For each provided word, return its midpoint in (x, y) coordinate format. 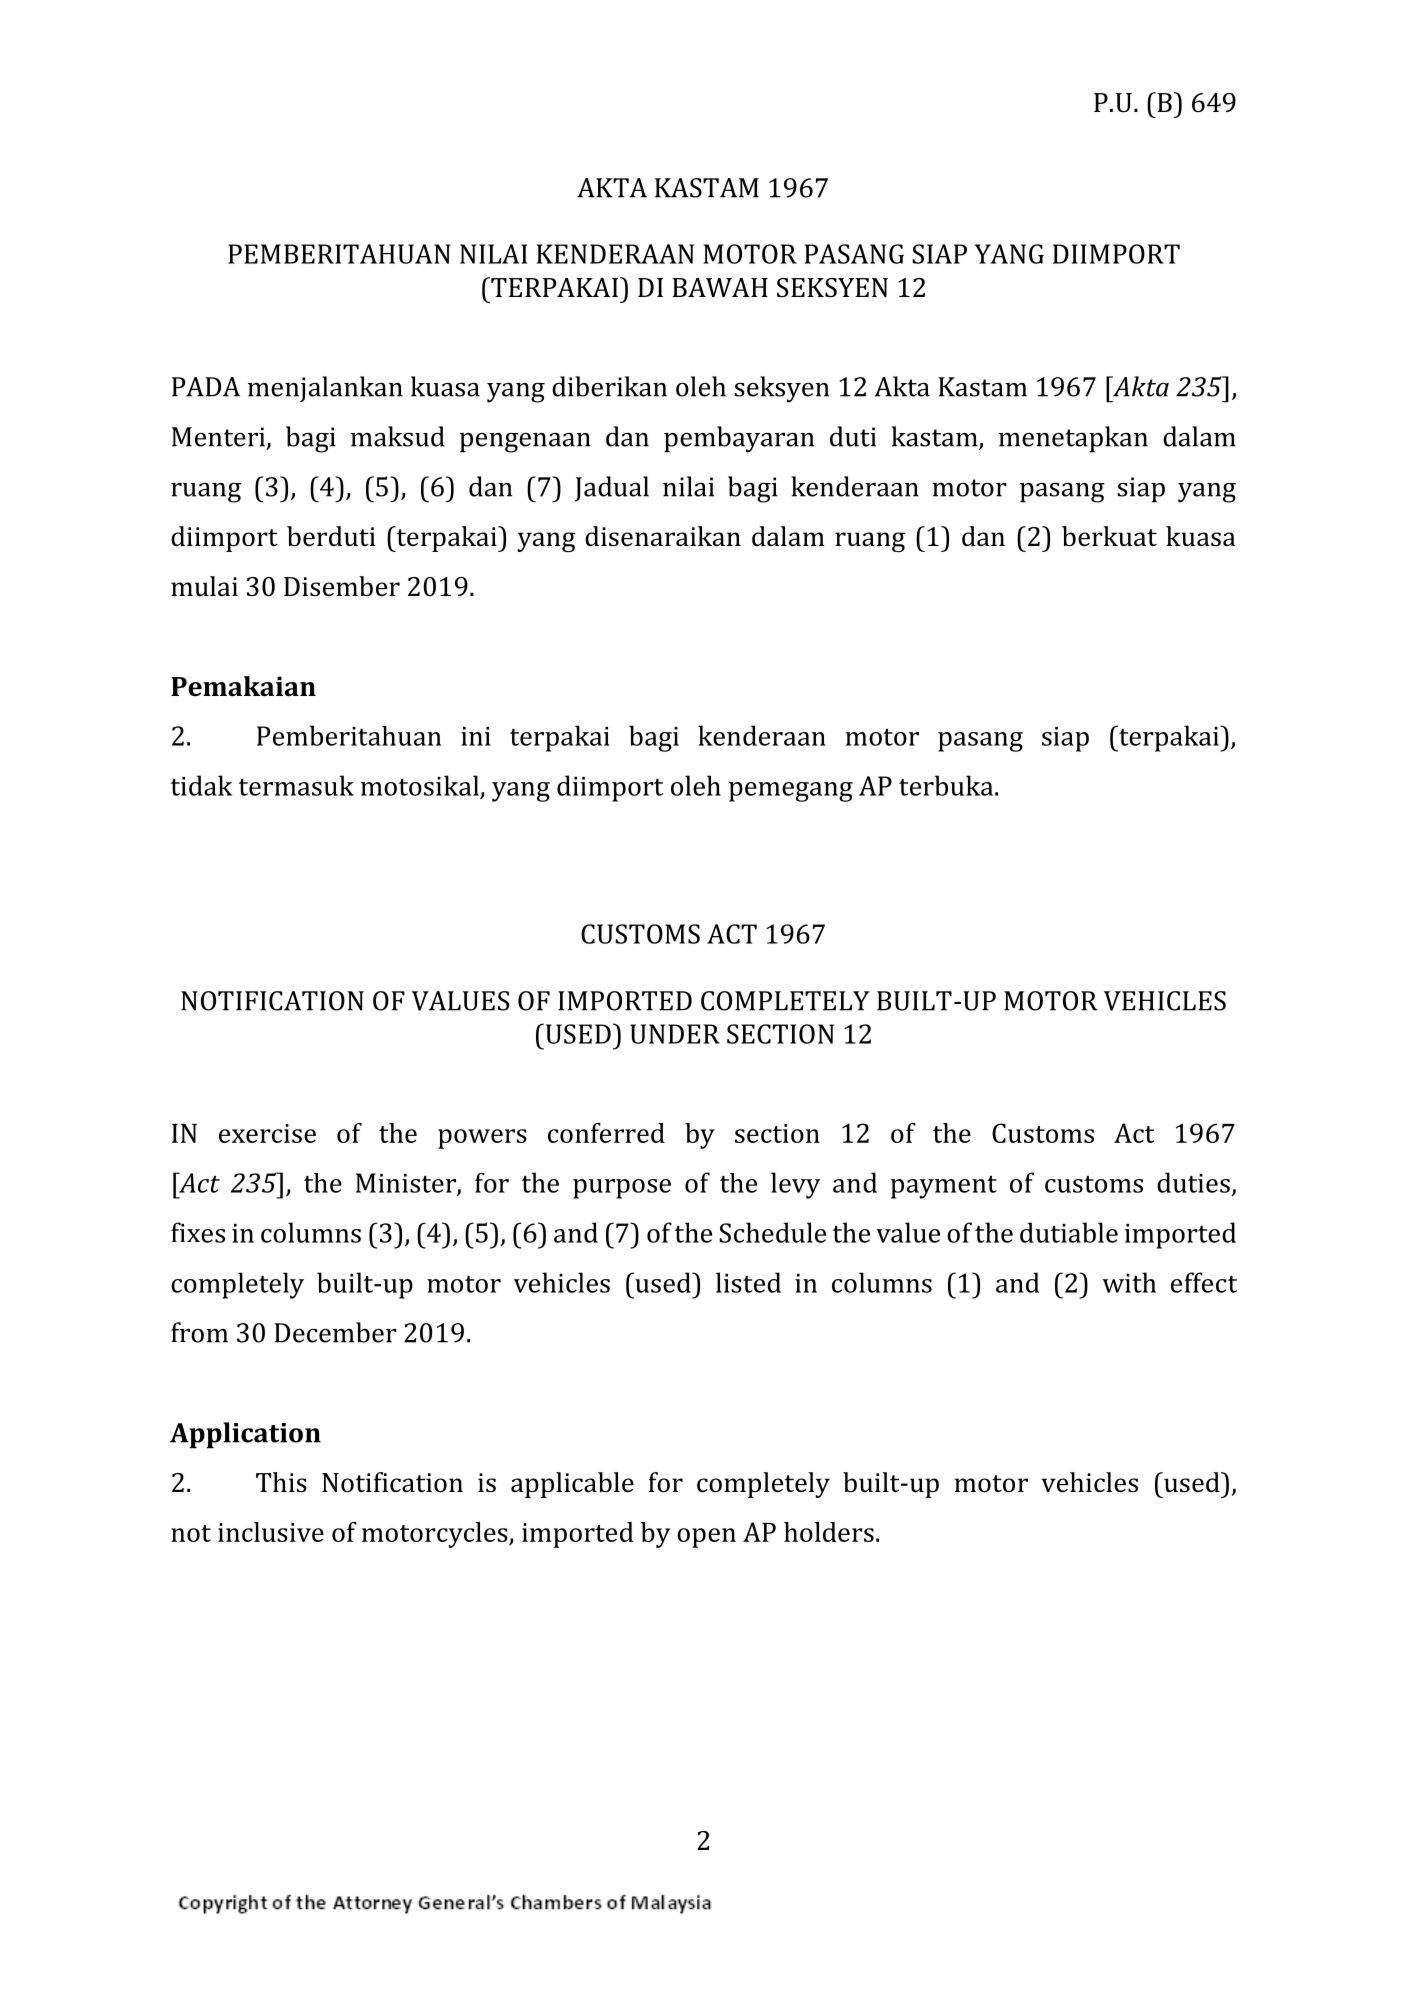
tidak (201, 785)
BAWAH (720, 287)
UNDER (675, 1034)
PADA (206, 387)
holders (829, 1532)
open (706, 1538)
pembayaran (739, 439)
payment (944, 1187)
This (281, 1482)
